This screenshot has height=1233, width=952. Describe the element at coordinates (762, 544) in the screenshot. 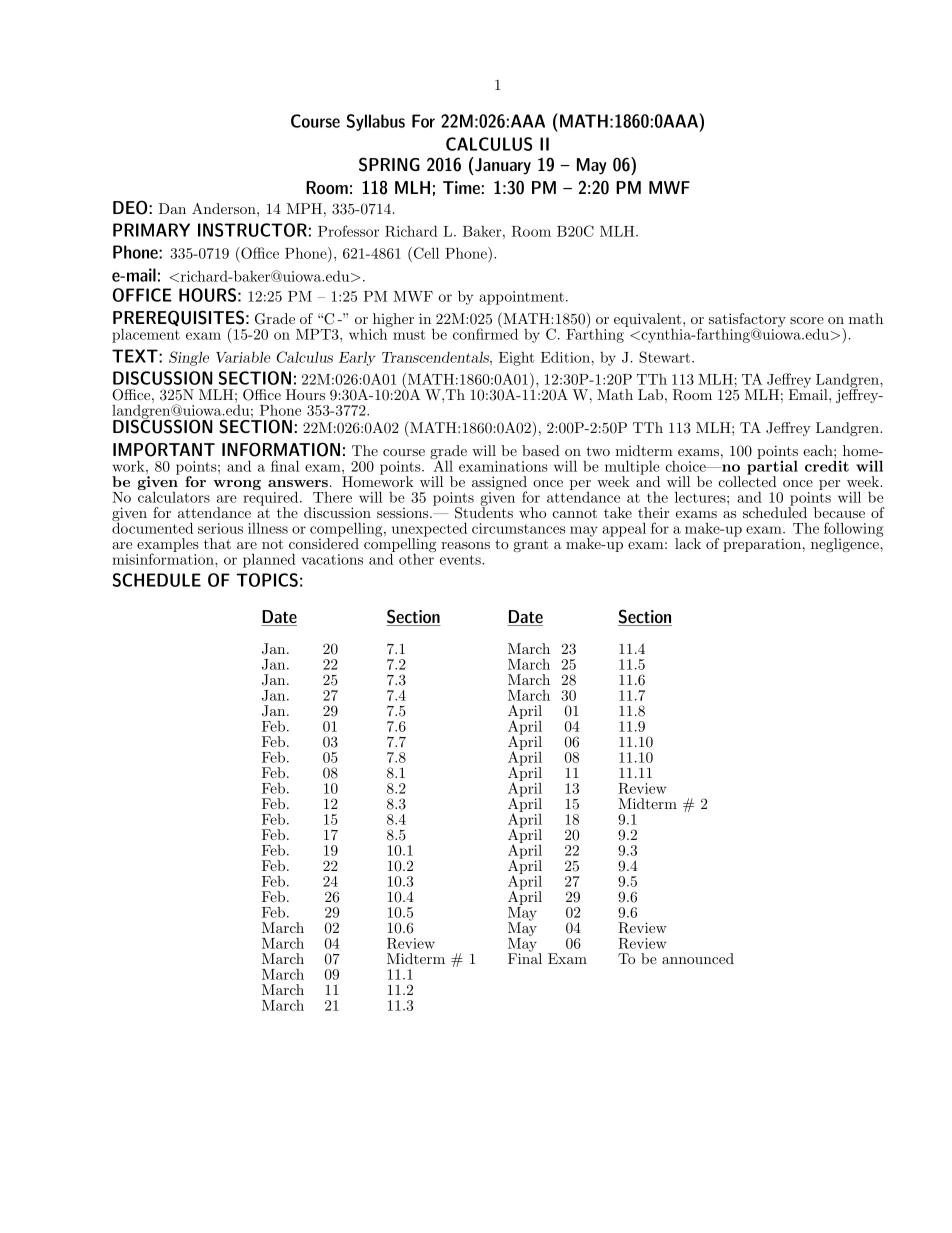

I see `preparation` at that location.
